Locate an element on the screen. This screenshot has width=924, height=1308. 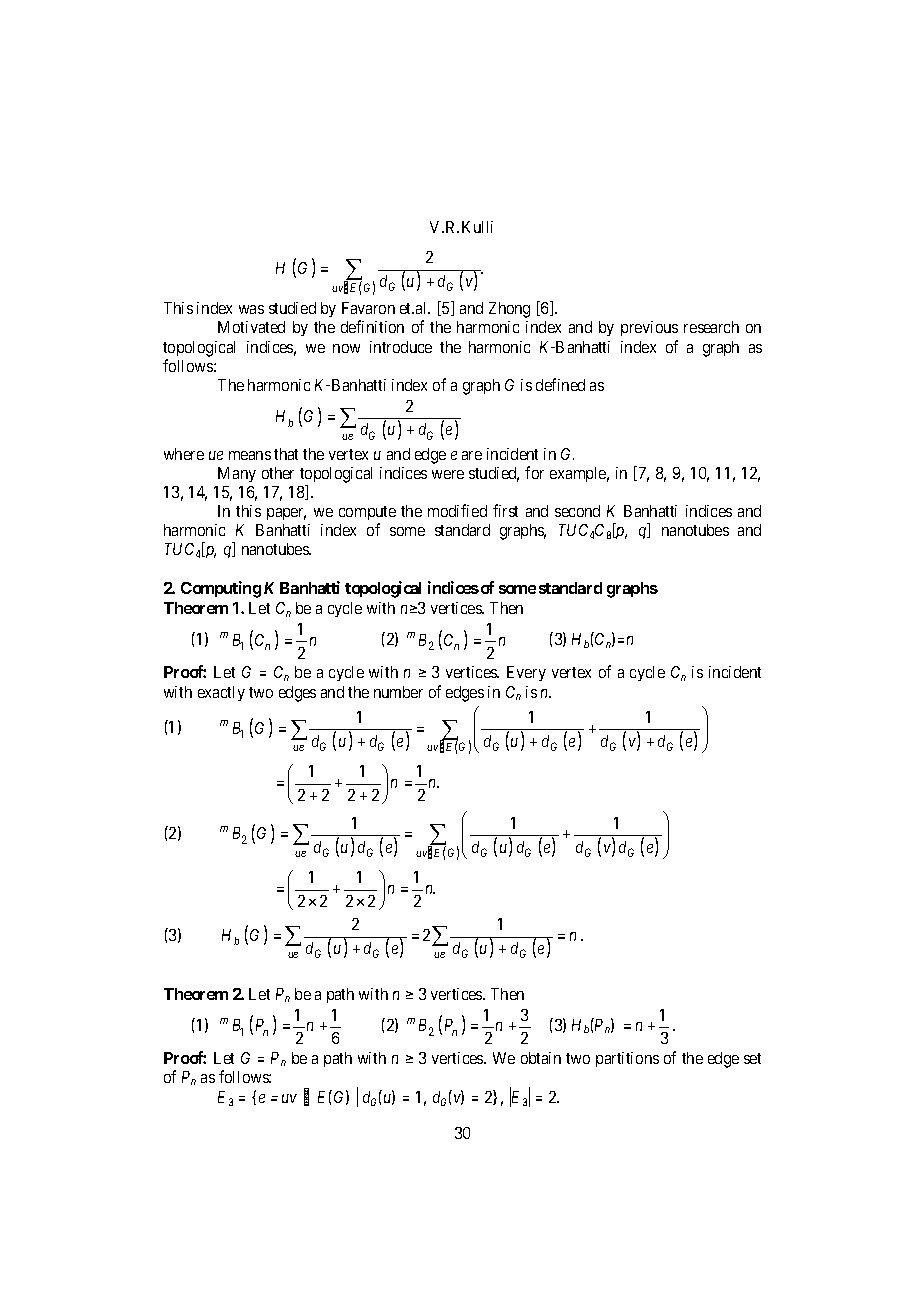
modified is located at coordinates (457, 510).
